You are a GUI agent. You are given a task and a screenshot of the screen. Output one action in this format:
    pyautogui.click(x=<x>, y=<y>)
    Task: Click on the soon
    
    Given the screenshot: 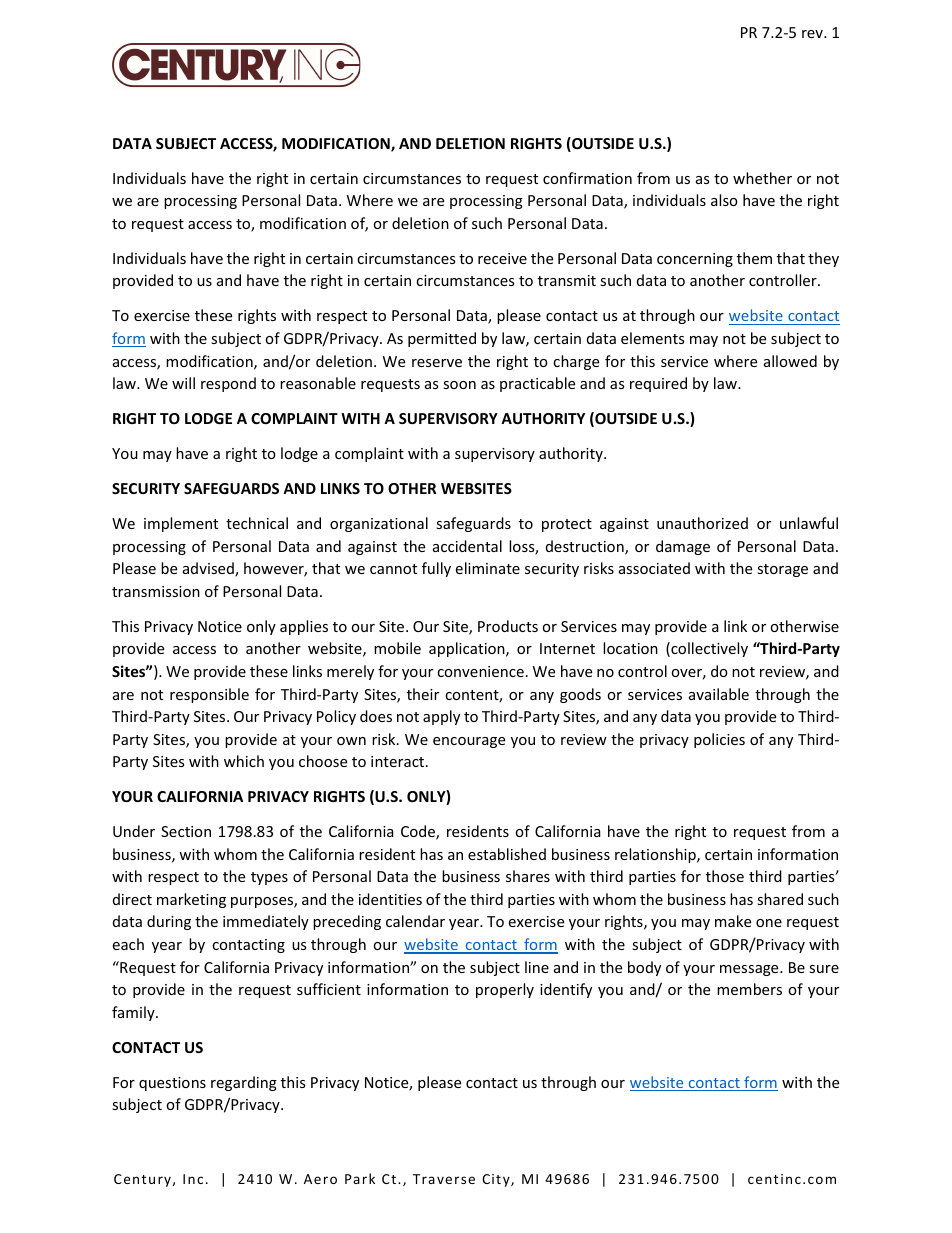 What is the action you would take?
    pyautogui.click(x=459, y=385)
